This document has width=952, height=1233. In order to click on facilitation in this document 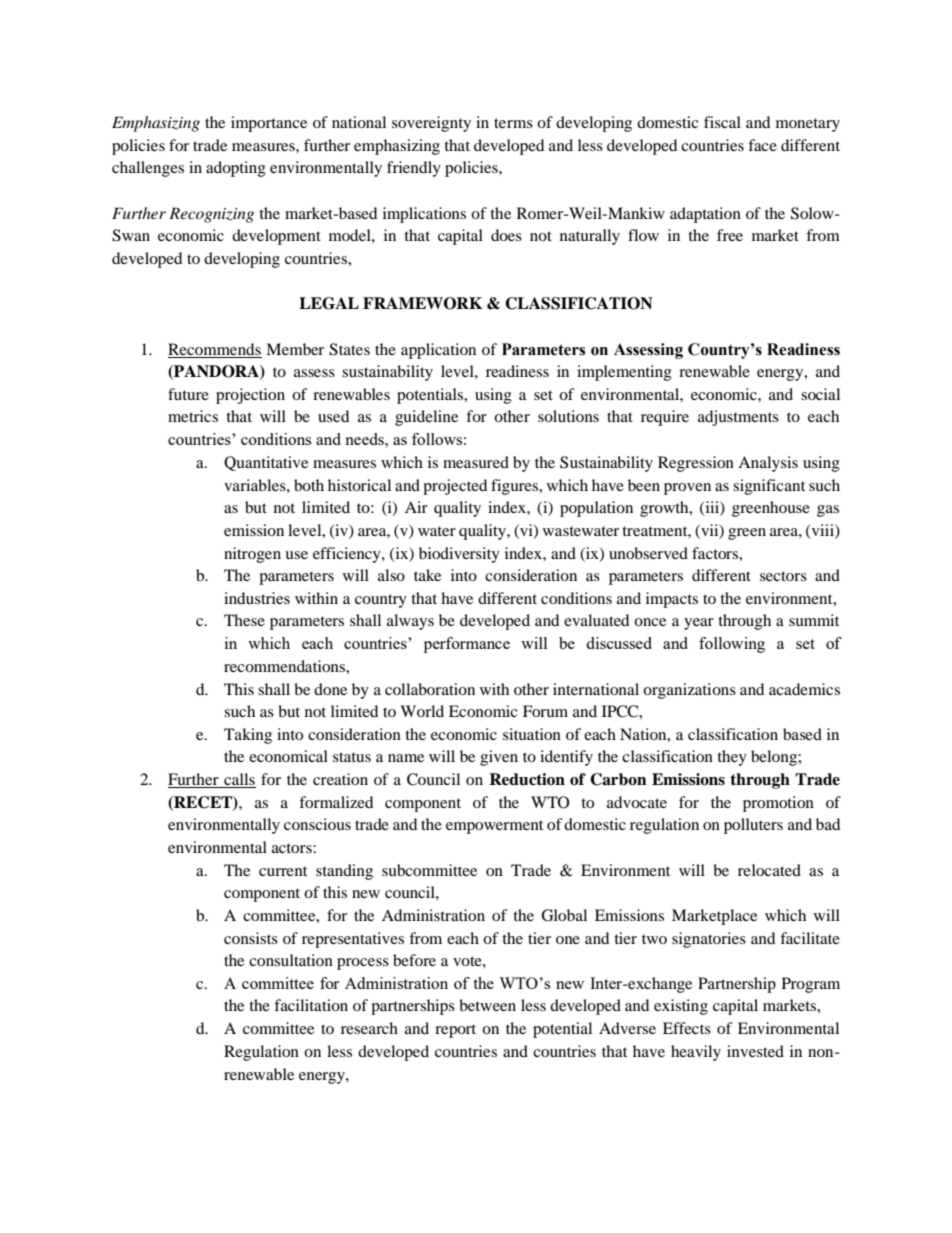, I will do `click(311, 1005)`.
